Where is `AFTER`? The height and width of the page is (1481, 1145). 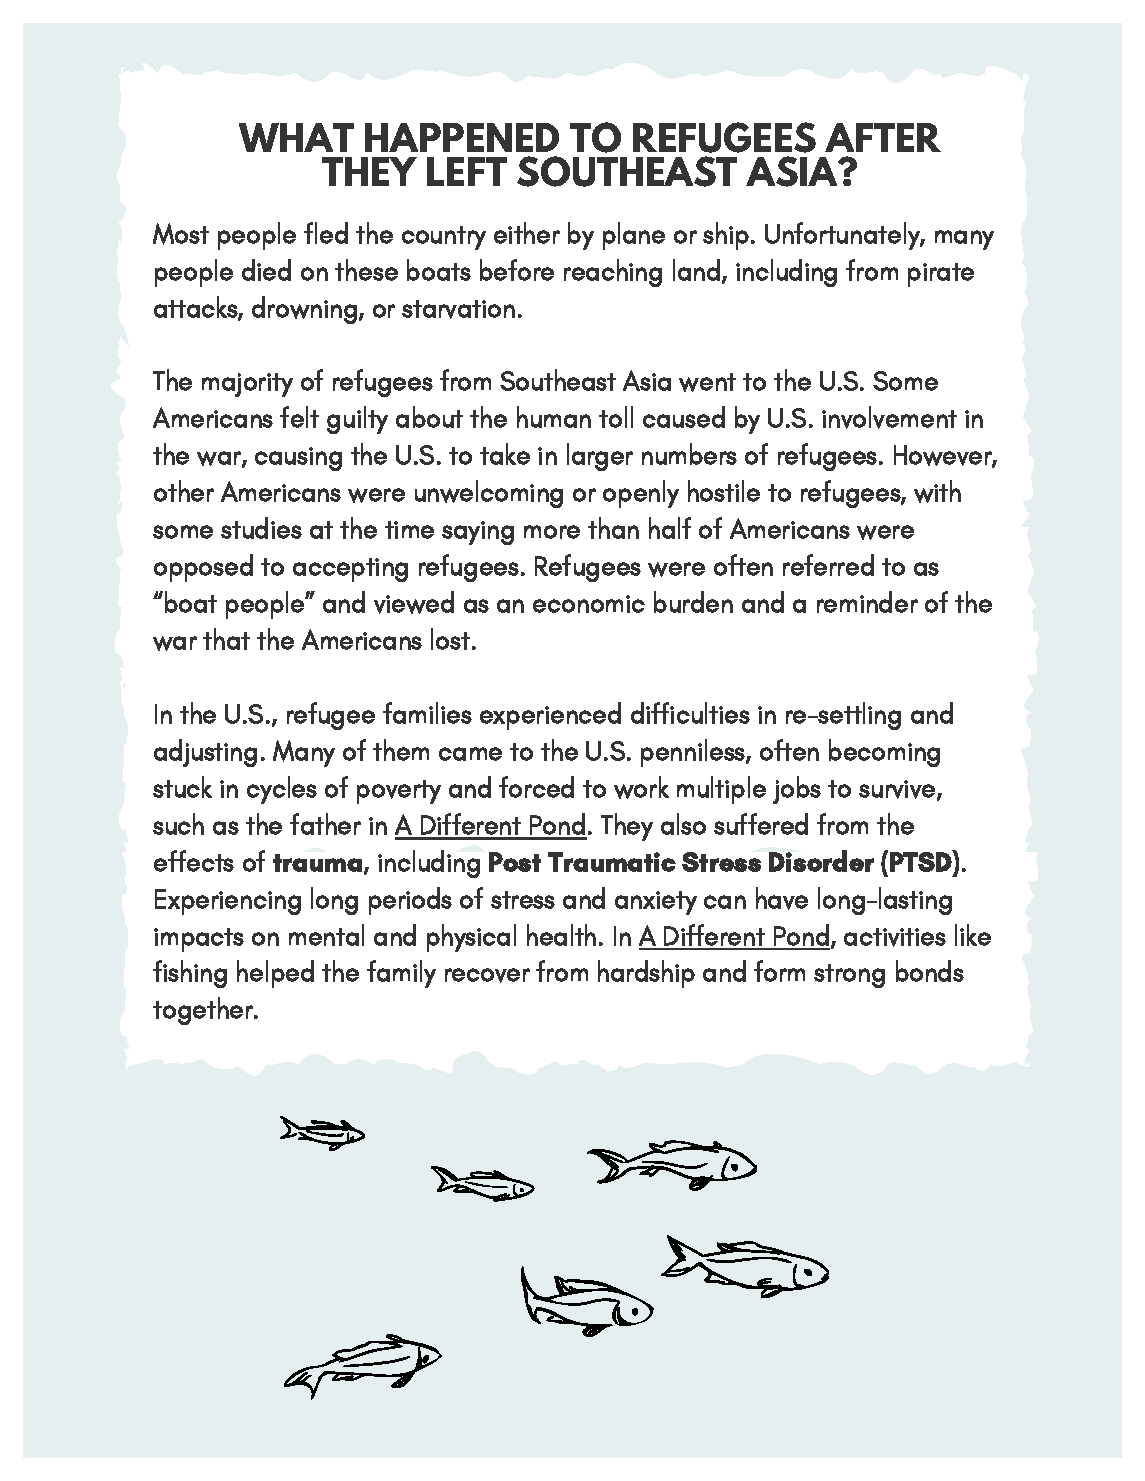 AFTER is located at coordinates (883, 137).
